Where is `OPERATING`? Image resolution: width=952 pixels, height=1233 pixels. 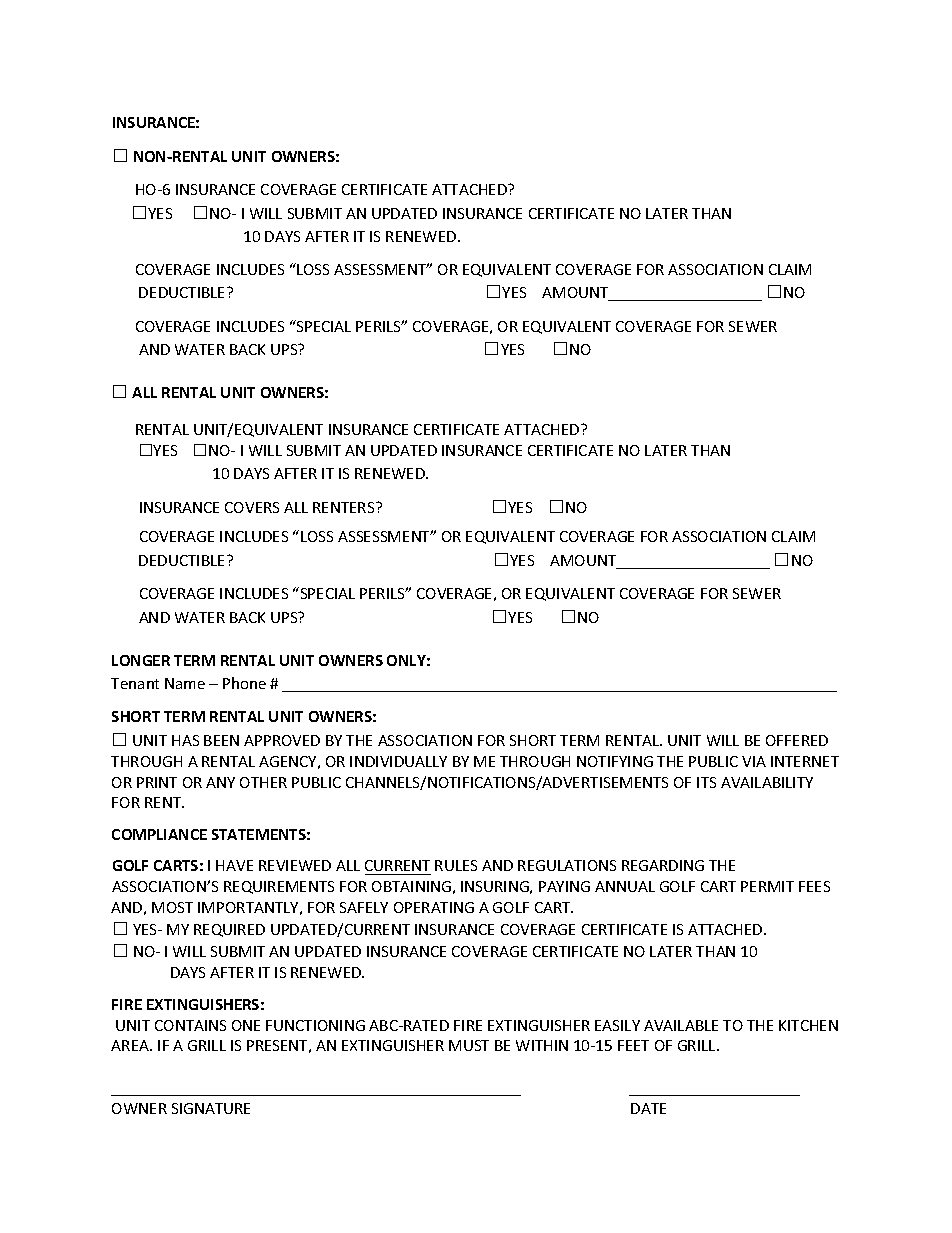
OPERATING is located at coordinates (434, 907).
